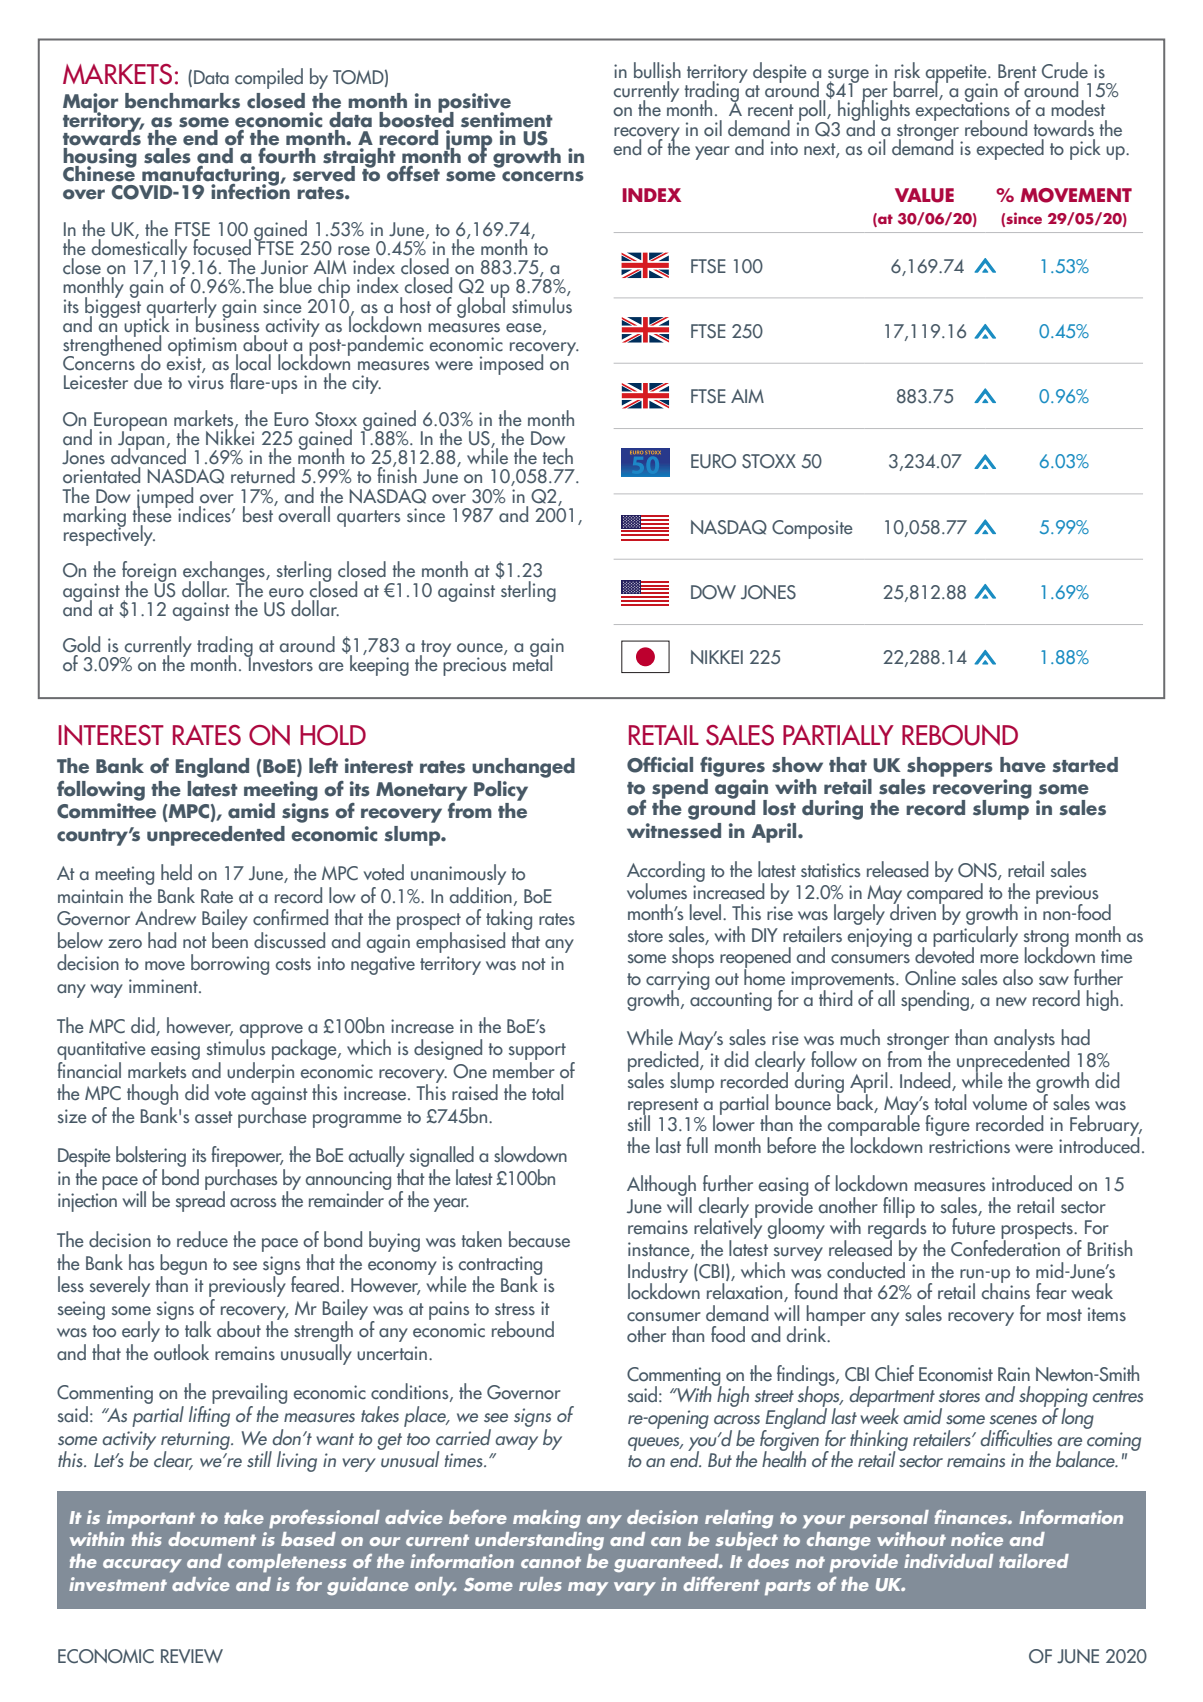 This screenshot has height=1702, width=1203. I want to click on foreign, so click(149, 573).
